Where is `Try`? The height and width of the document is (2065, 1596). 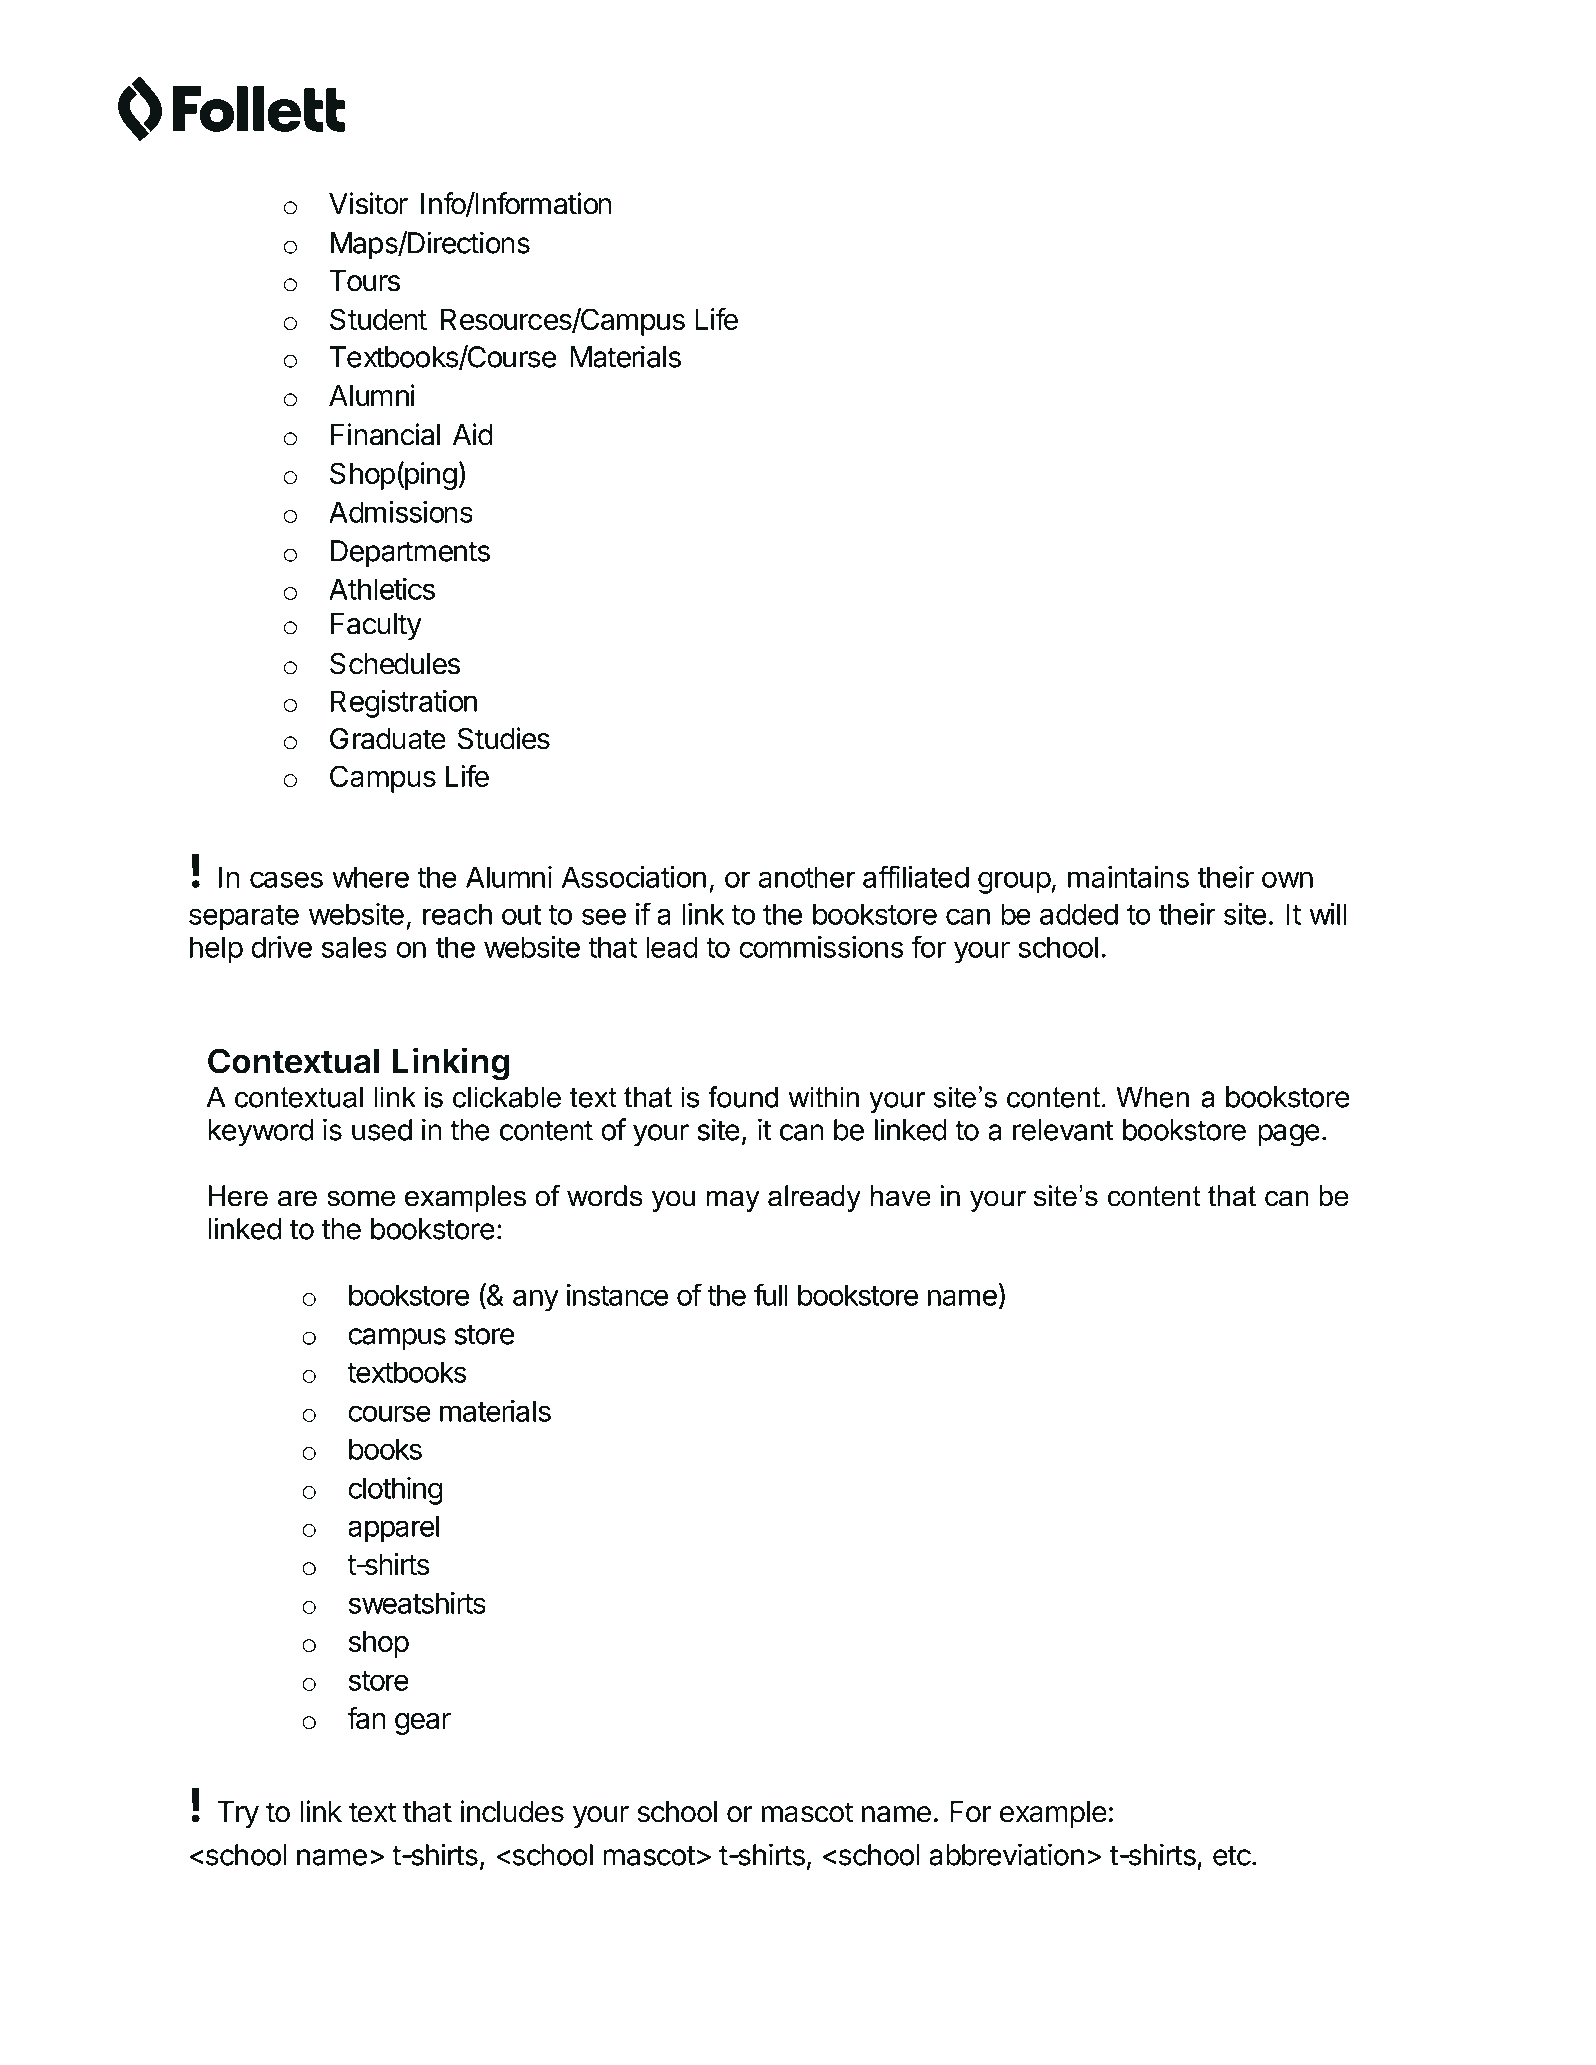
Try is located at coordinates (238, 1814).
